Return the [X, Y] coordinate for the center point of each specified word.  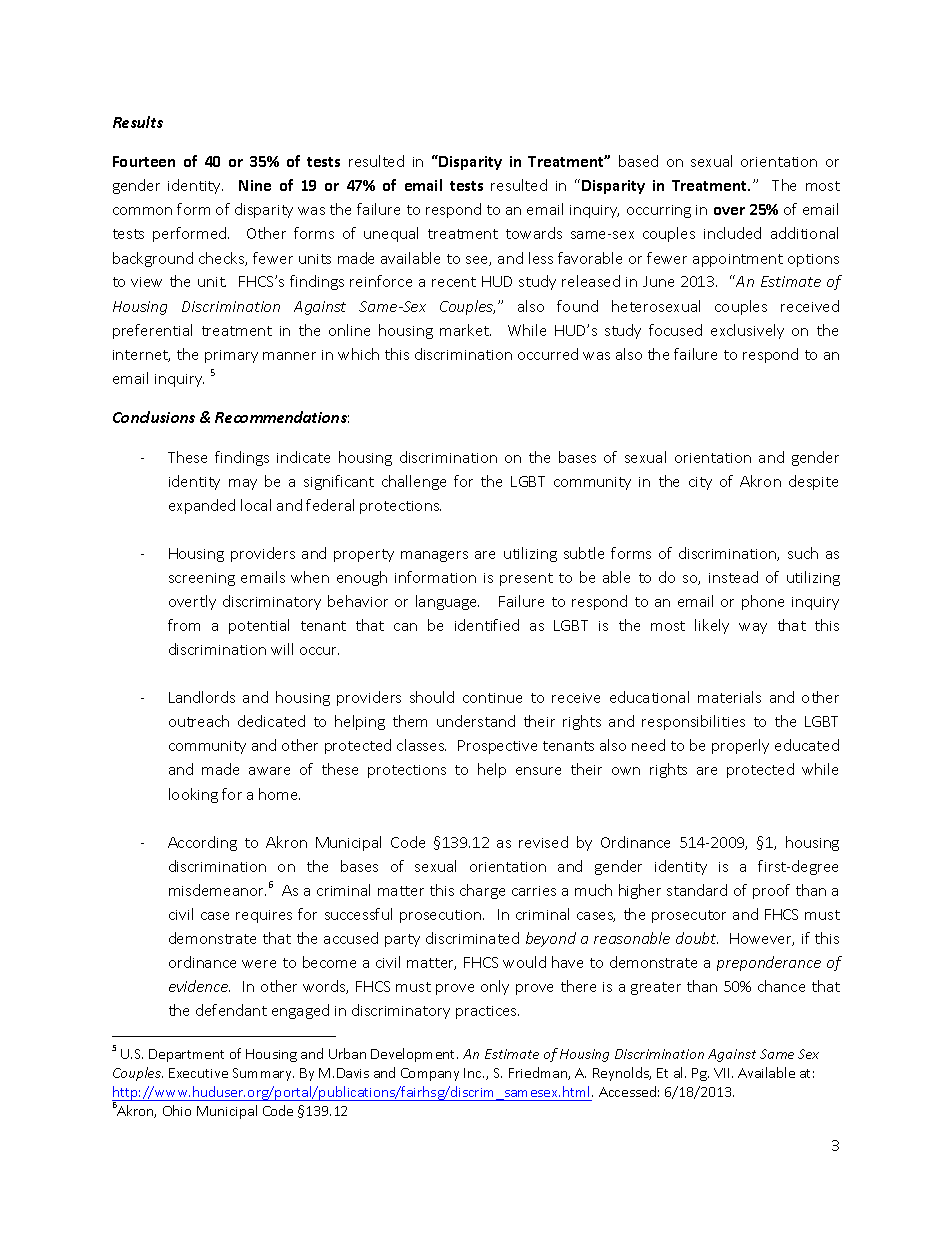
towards [534, 233]
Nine [255, 185]
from [184, 625]
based [638, 161]
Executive [198, 1073]
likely [712, 626]
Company [430, 1074]
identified [487, 625]
